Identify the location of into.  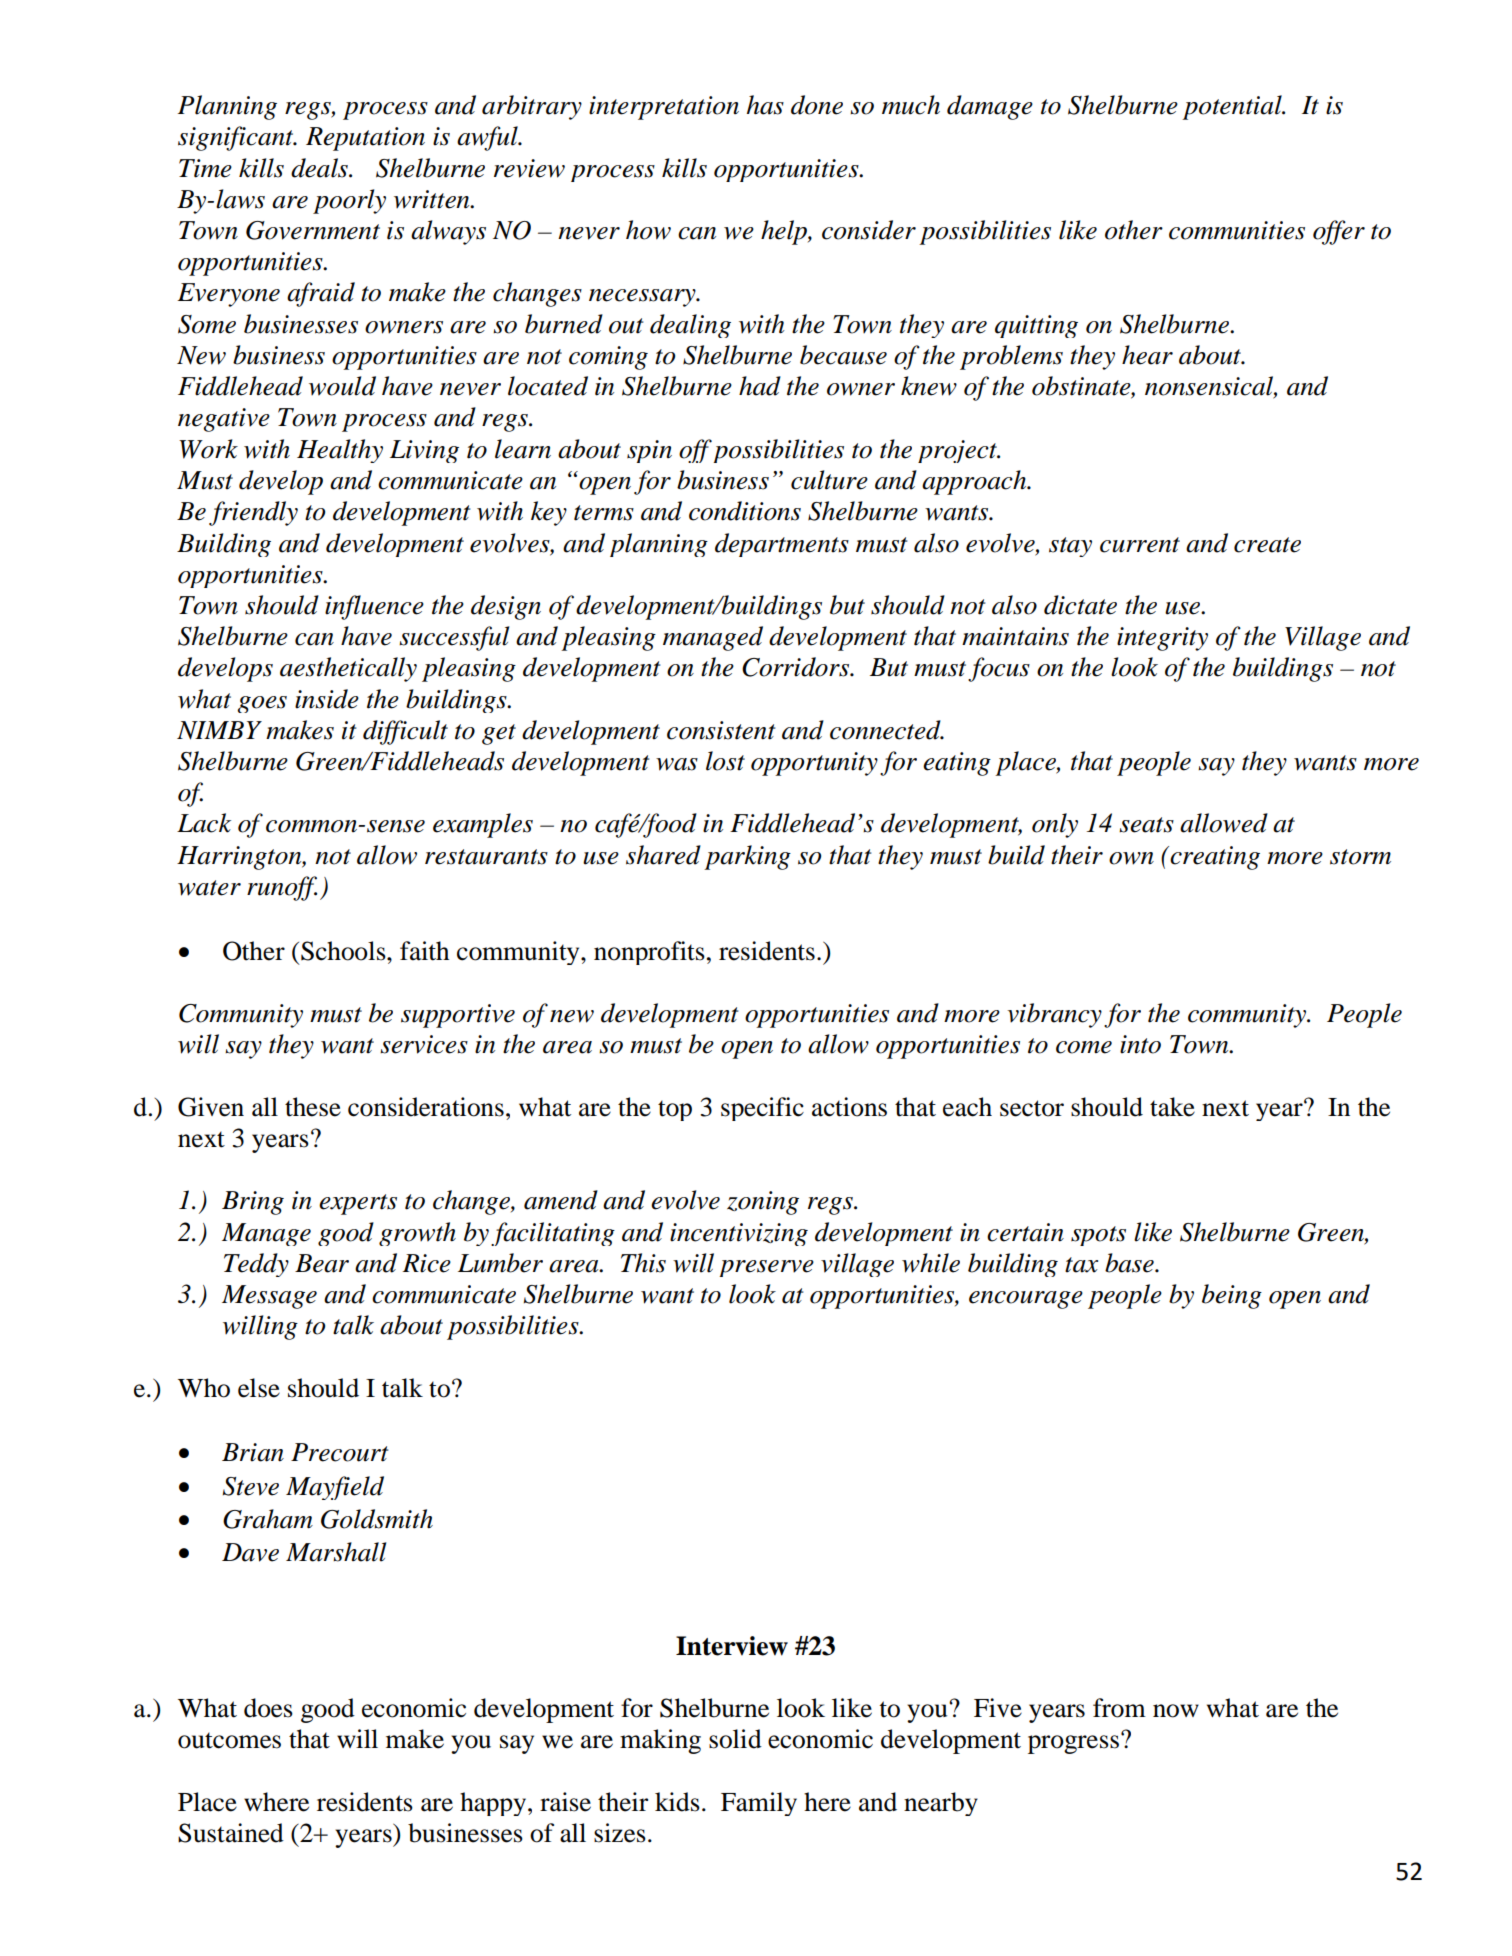
(1140, 1044).
